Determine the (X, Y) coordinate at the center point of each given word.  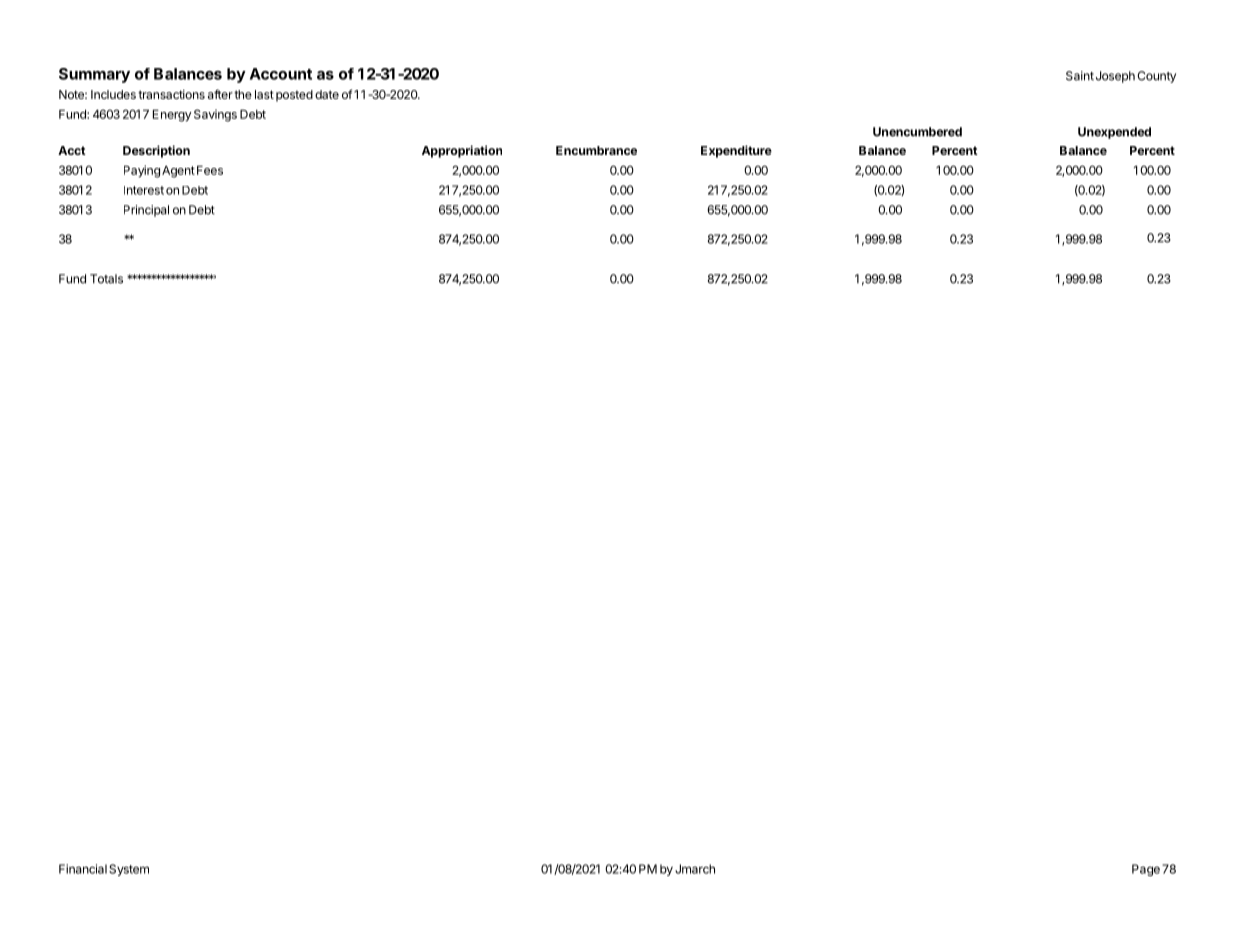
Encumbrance (596, 150)
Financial (83, 869)
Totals (106, 279)
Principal (146, 211)
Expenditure (736, 151)
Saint (1080, 76)
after (220, 94)
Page (1146, 870)
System (129, 870)
